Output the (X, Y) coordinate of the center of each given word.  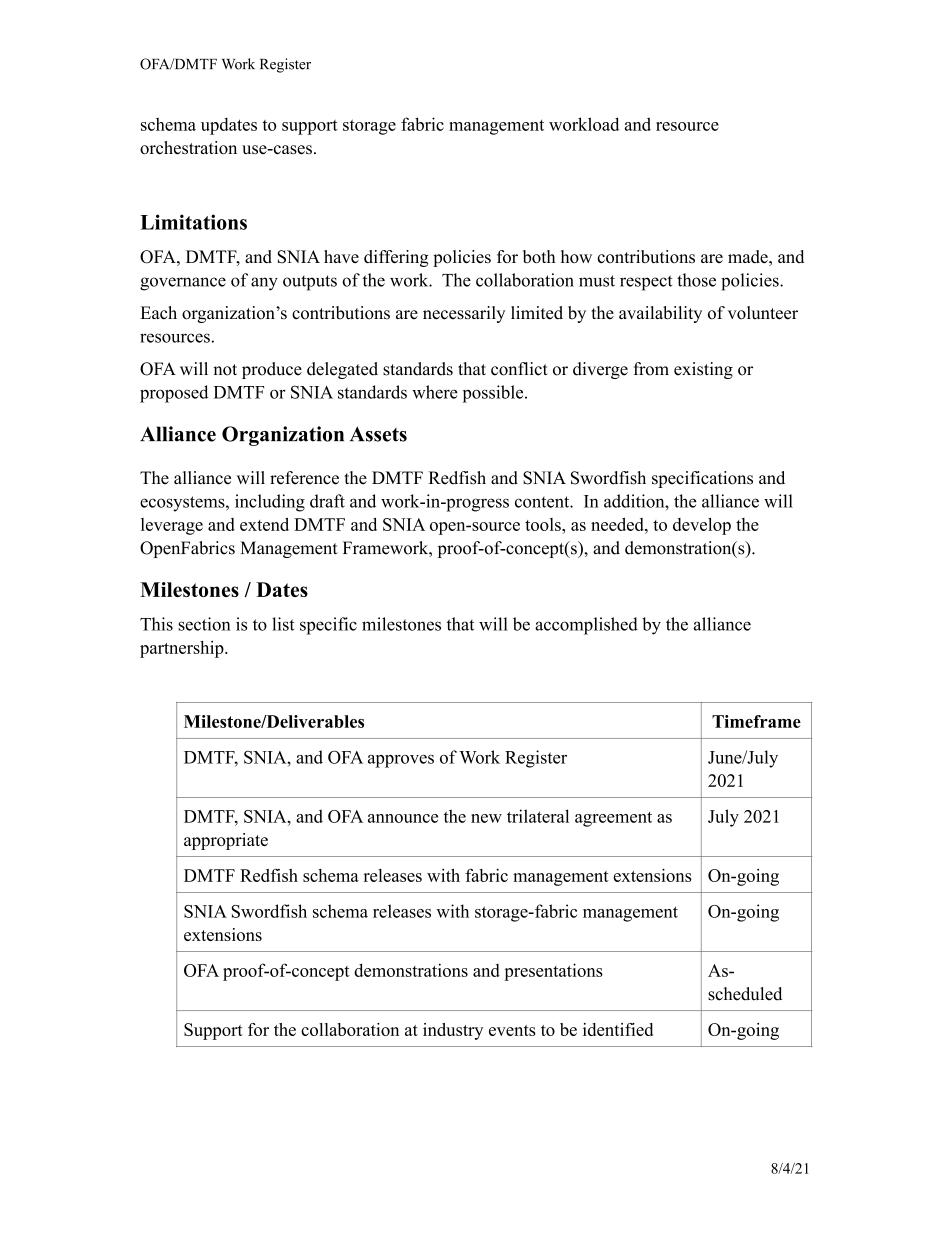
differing (396, 258)
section (204, 624)
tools (544, 524)
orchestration (188, 148)
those (696, 280)
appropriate (226, 841)
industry (453, 1031)
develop (702, 526)
